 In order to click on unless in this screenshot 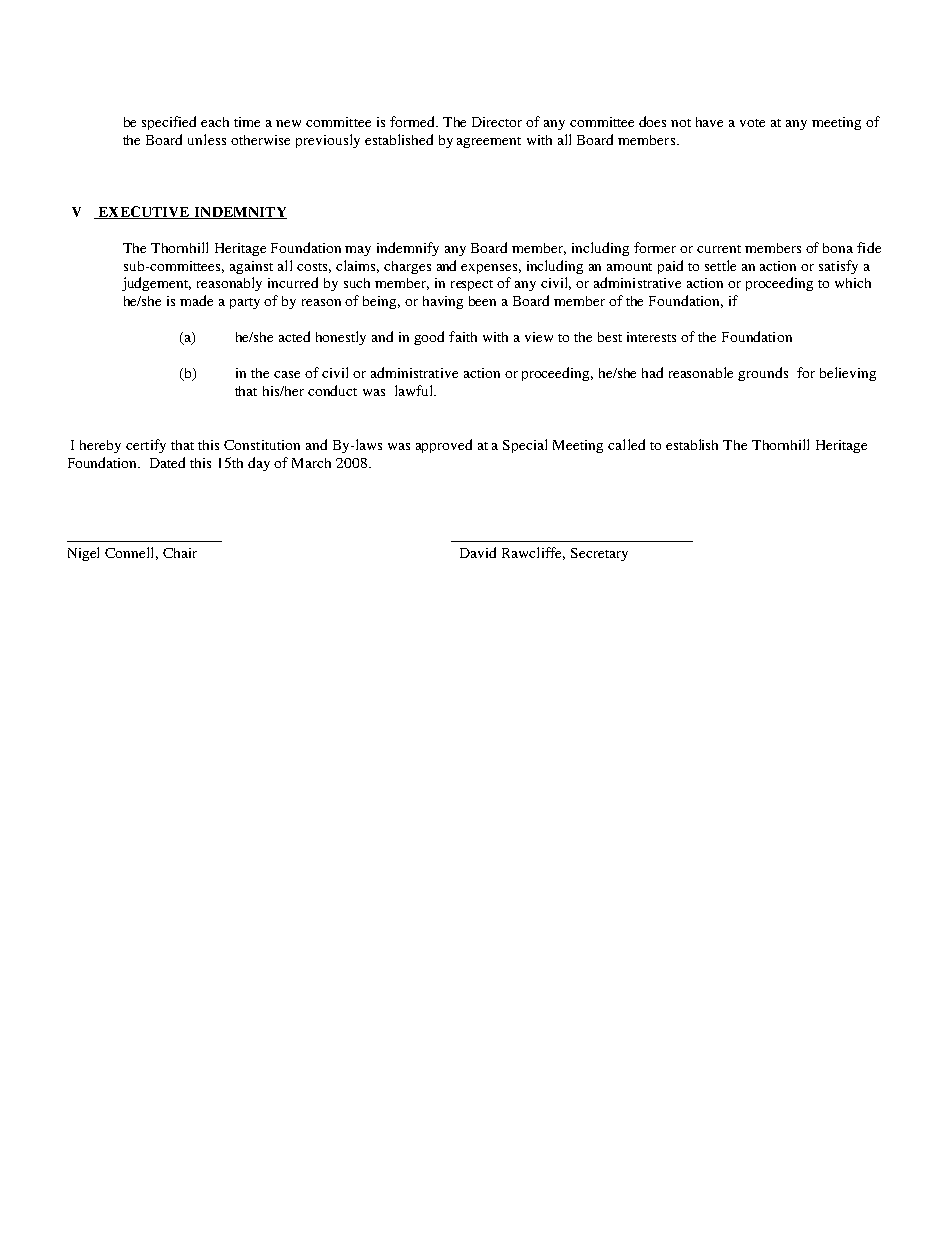, I will do `click(207, 139)`.
